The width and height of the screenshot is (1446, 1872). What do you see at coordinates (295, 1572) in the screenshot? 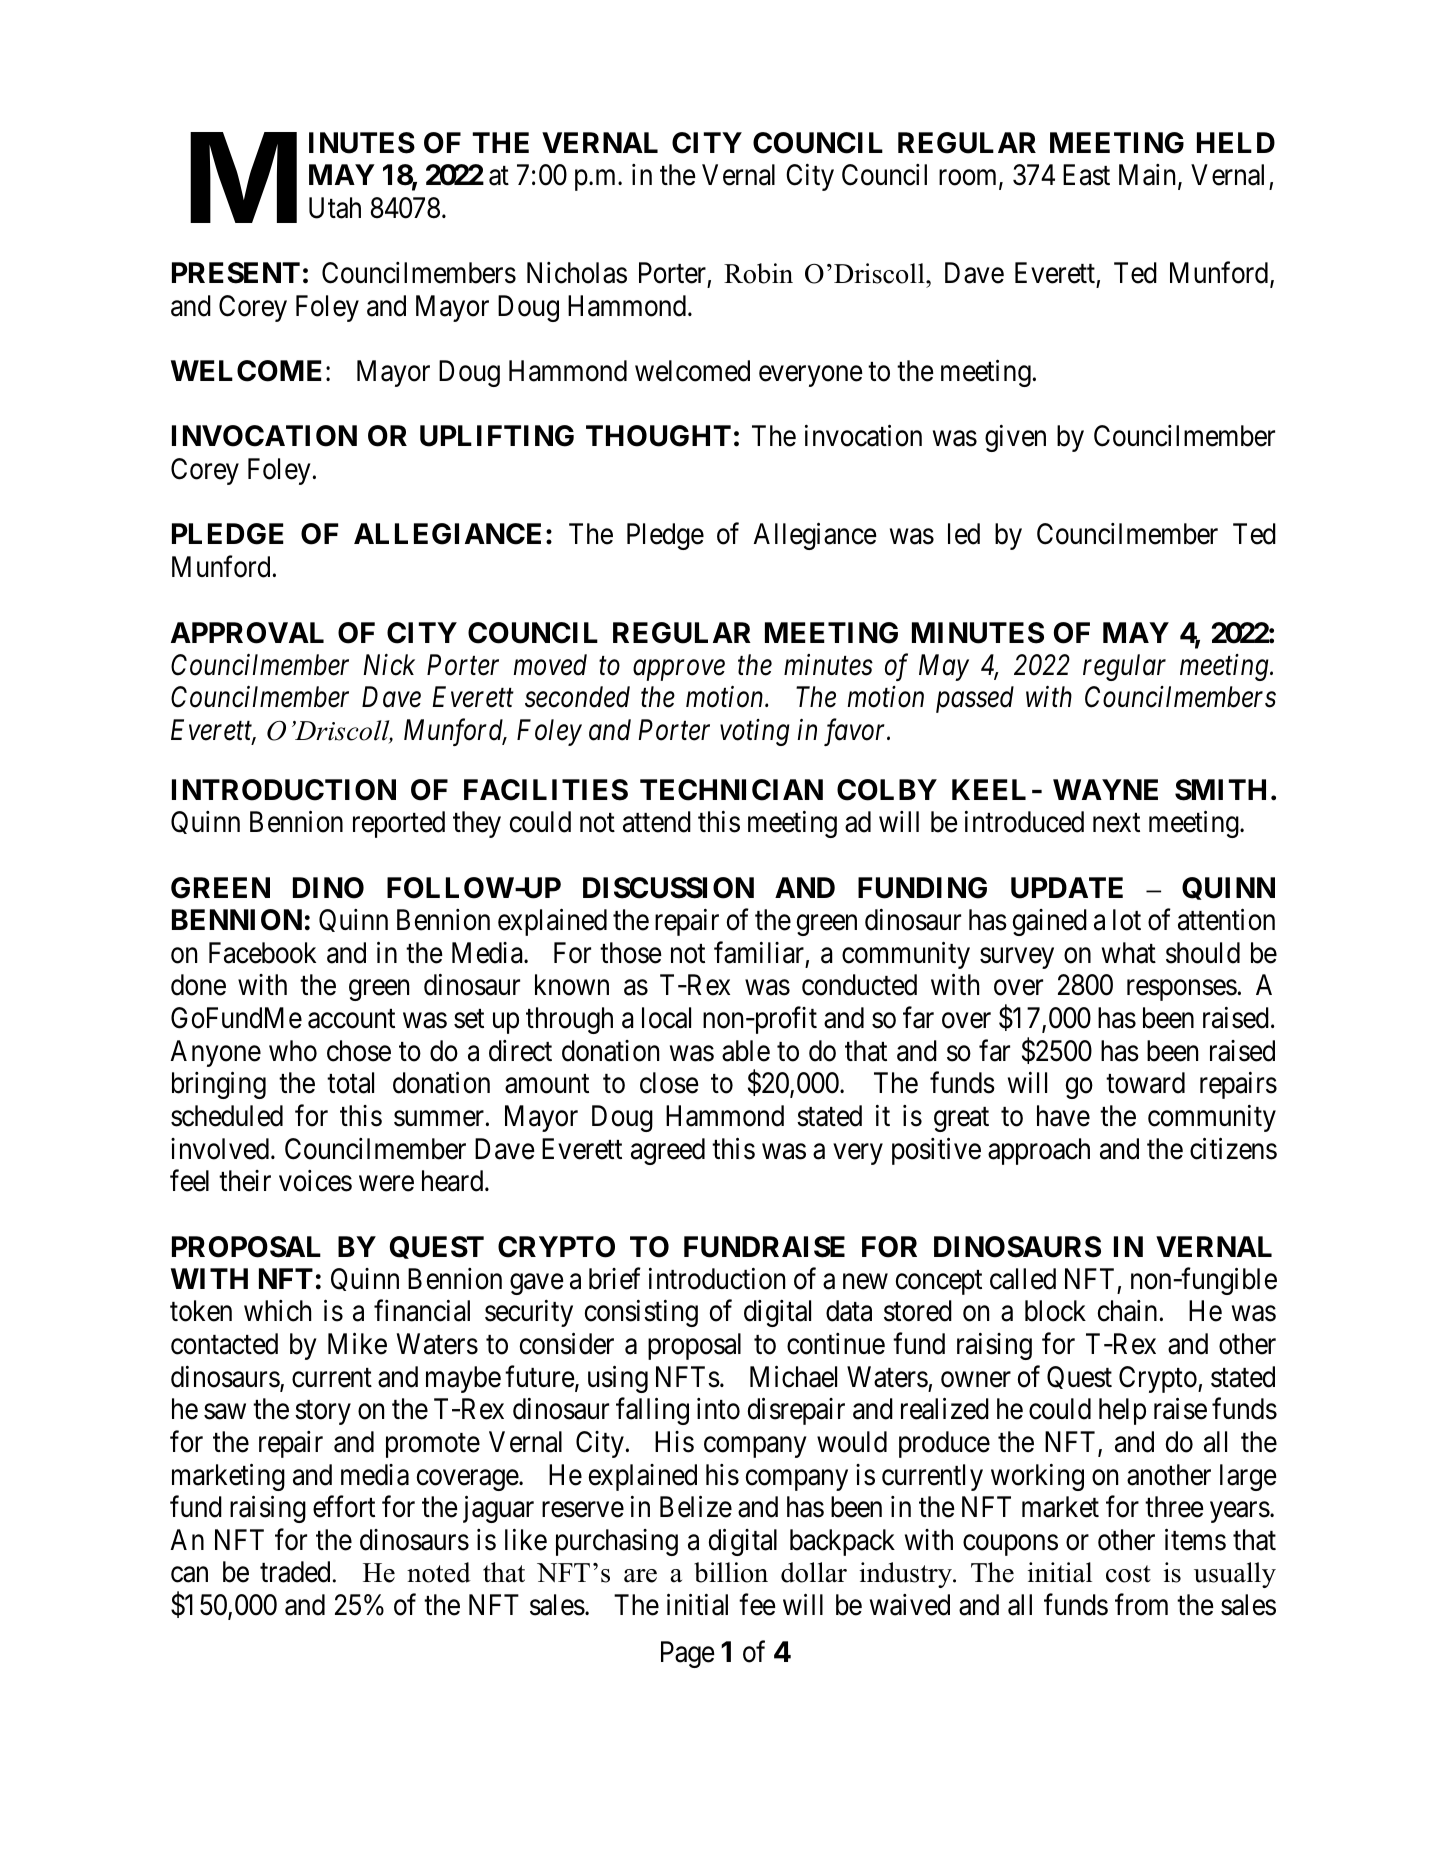
I see `traded` at bounding box center [295, 1572].
